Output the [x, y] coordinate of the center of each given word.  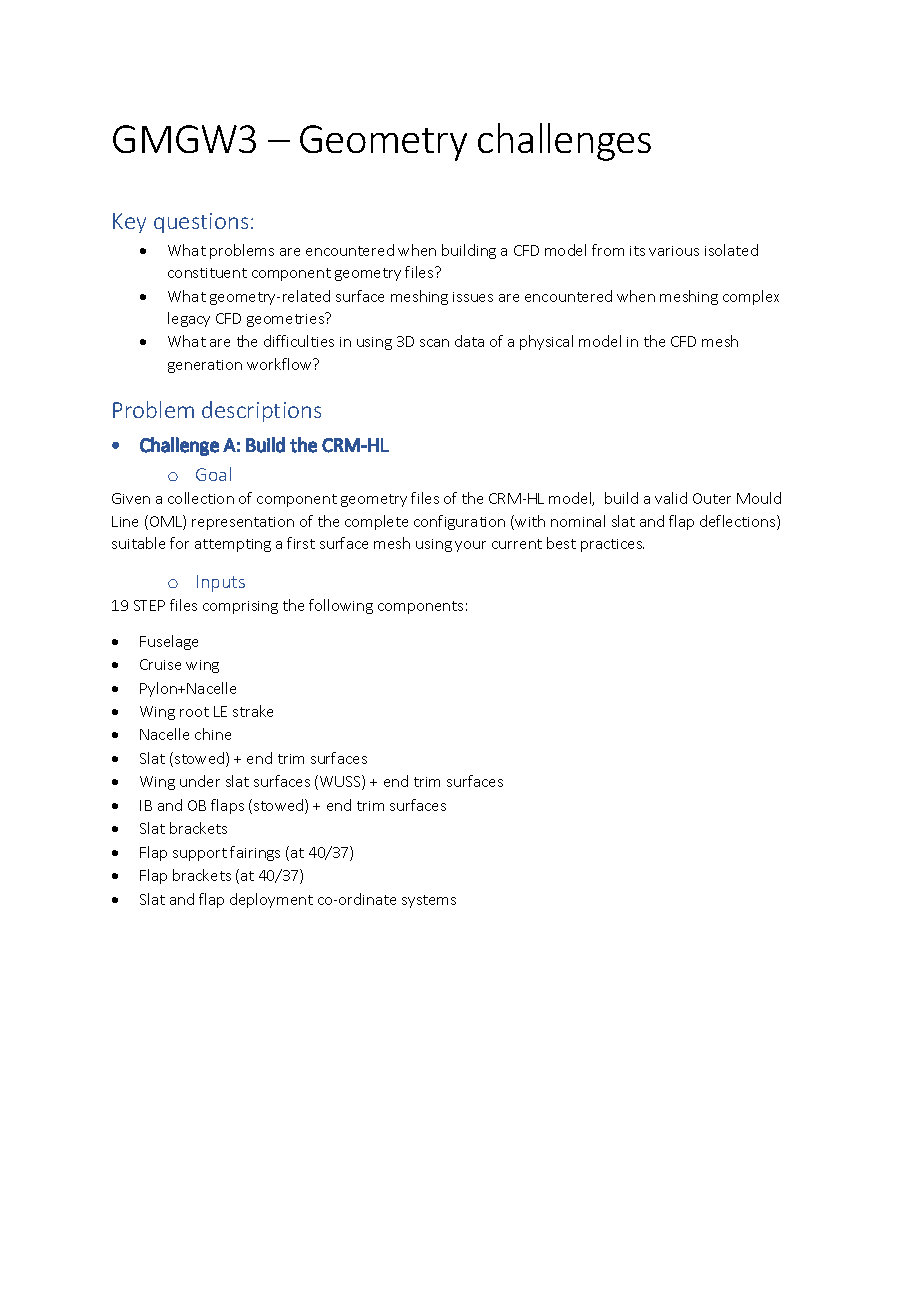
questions [201, 223]
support [200, 854]
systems [429, 901]
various [674, 251]
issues [473, 297]
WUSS [341, 782]
